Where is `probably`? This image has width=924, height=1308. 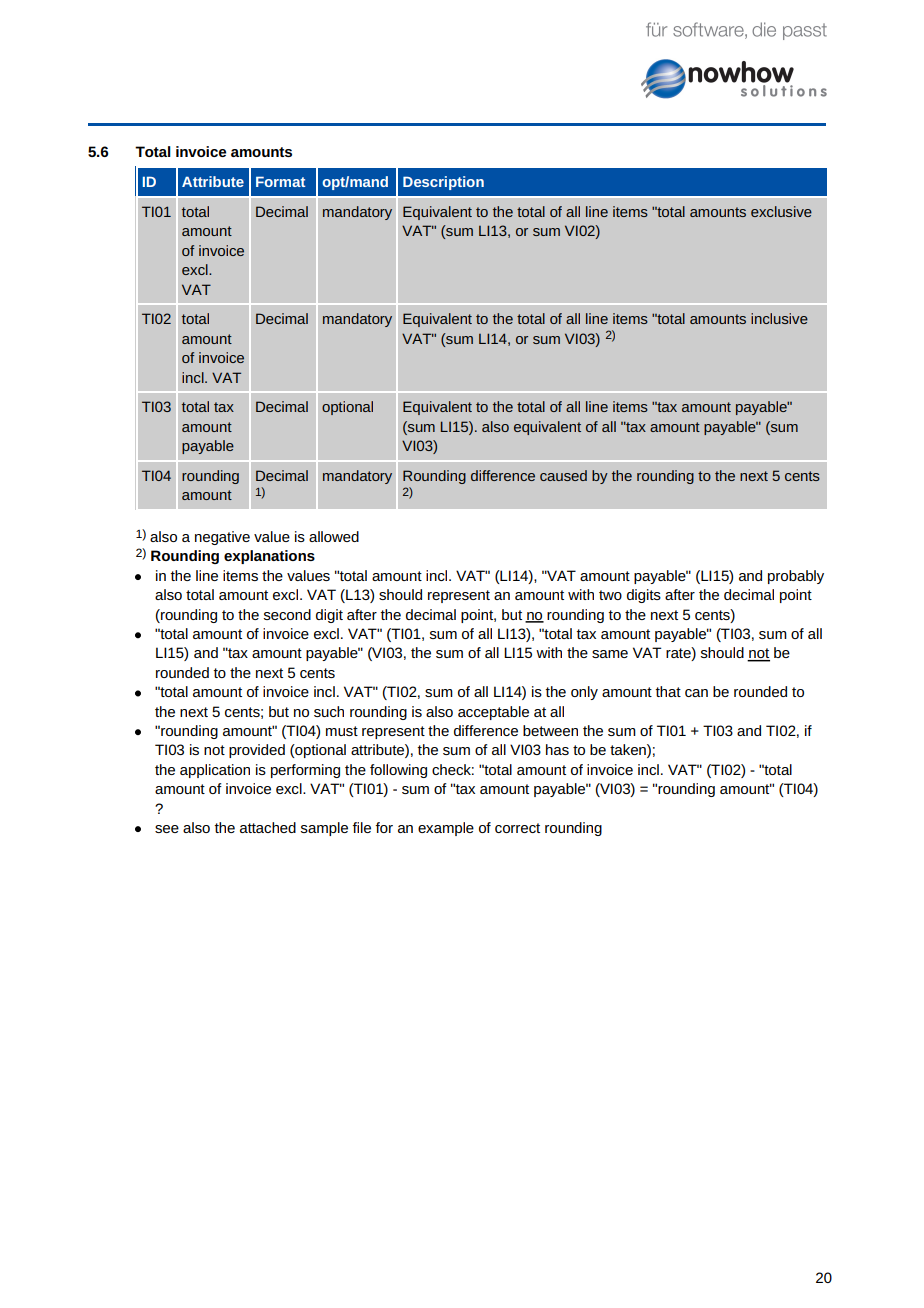
probably is located at coordinates (796, 577).
